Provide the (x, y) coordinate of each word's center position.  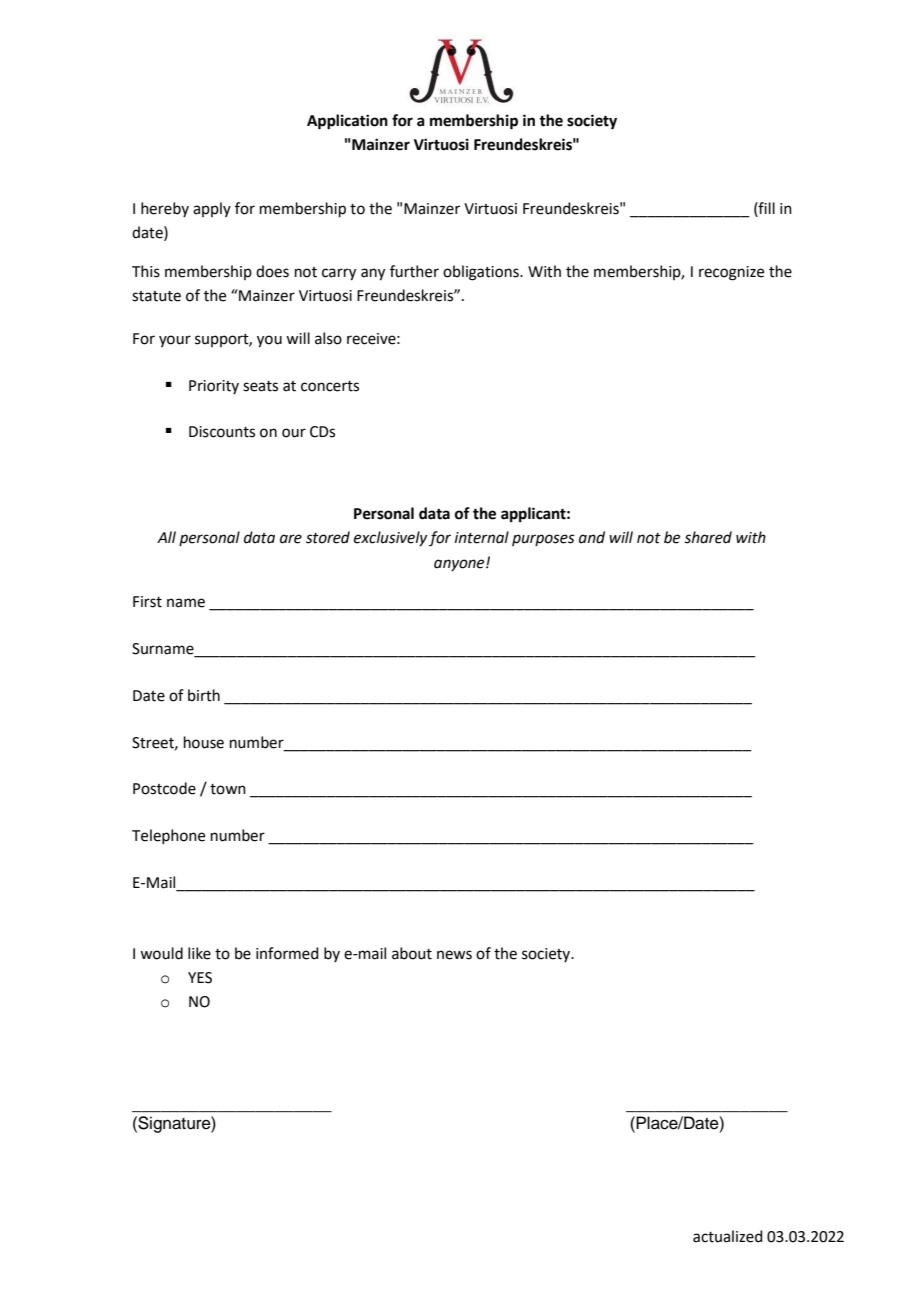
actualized (728, 1236)
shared (708, 537)
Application (347, 122)
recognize (731, 273)
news (454, 955)
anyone (460, 565)
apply (212, 209)
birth (204, 695)
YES (200, 978)
